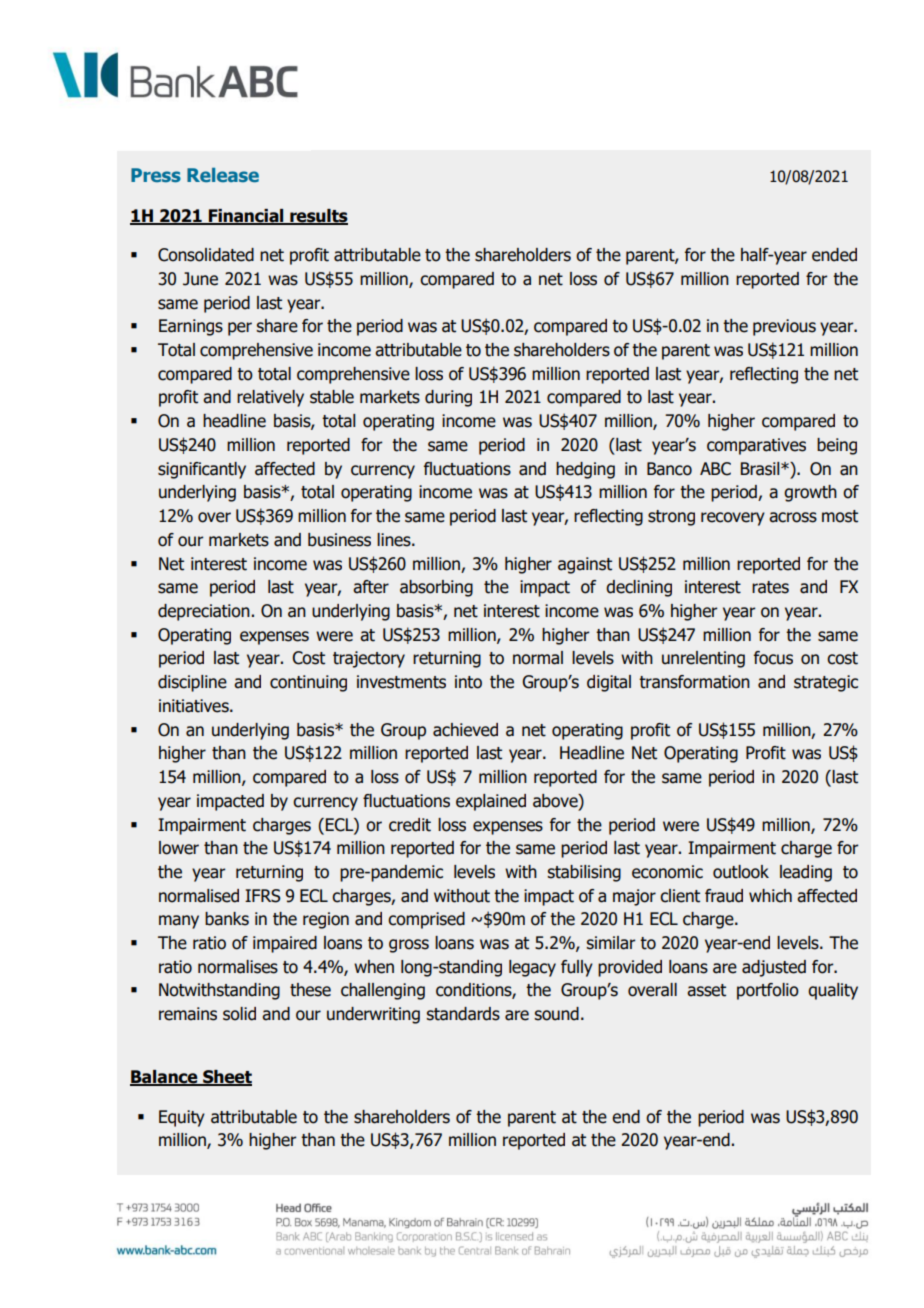 The height and width of the screenshot is (1308, 924). I want to click on Sheet, so click(226, 1078).
